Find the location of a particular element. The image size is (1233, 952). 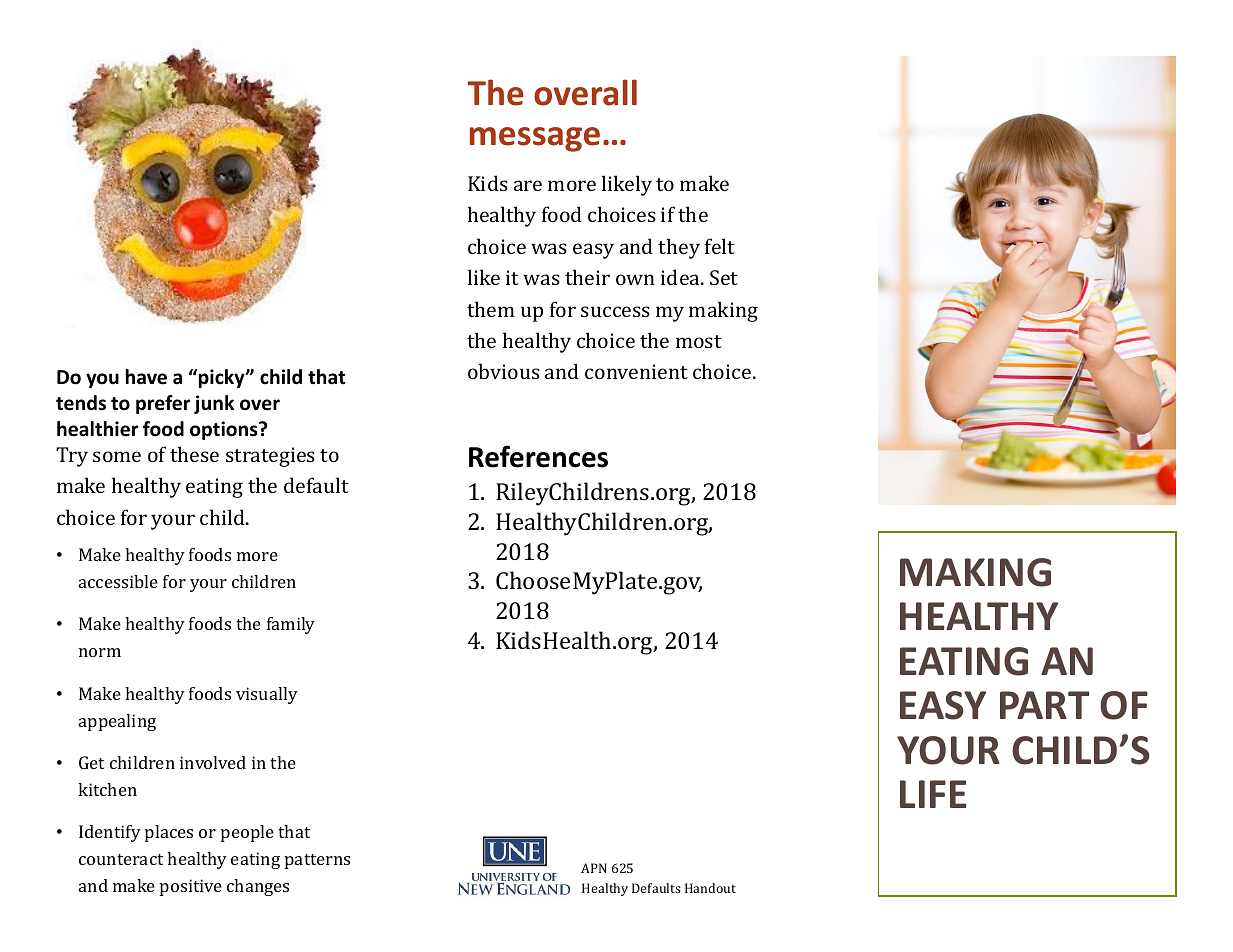

are is located at coordinates (528, 185).
